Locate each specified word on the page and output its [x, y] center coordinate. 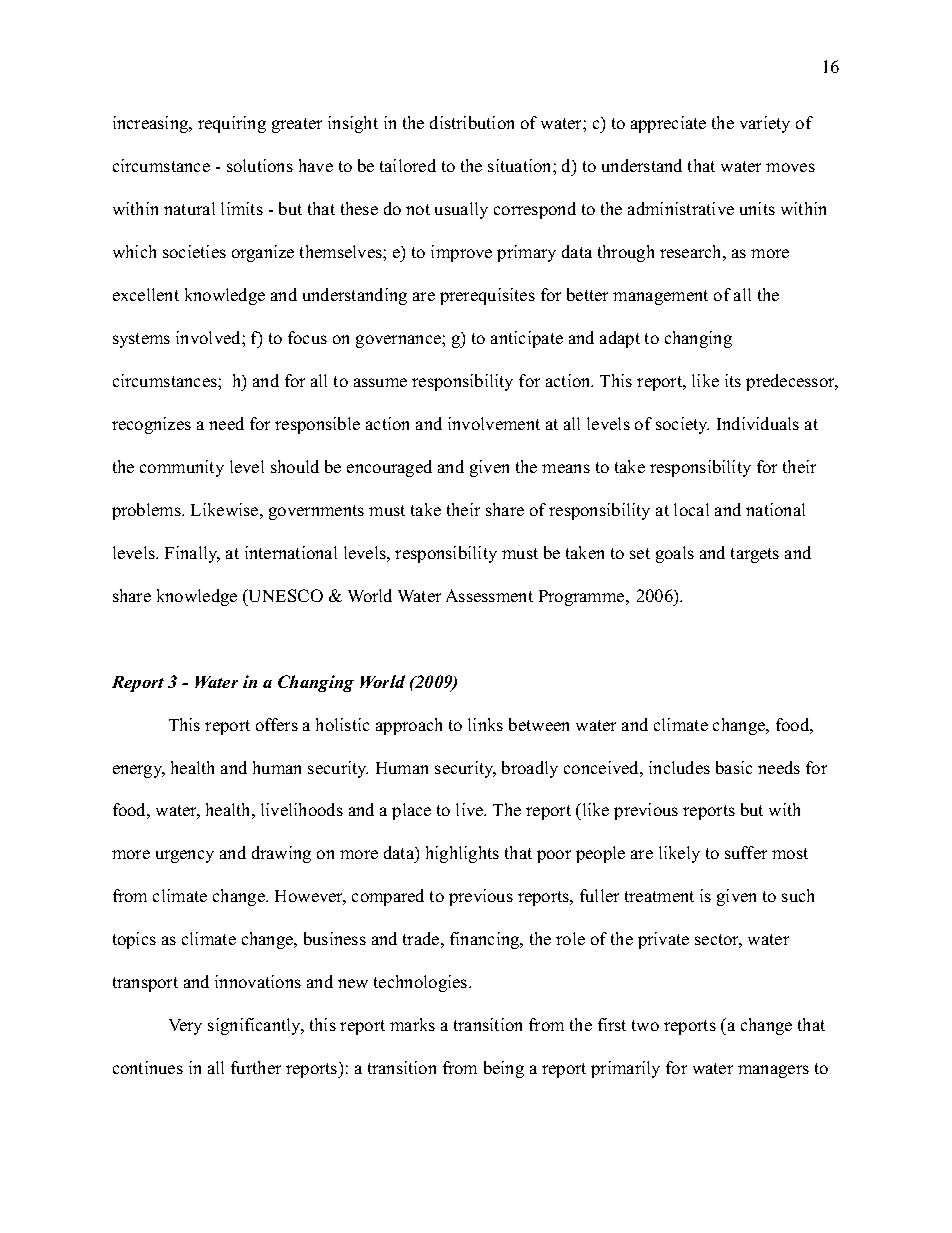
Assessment [489, 595]
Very [185, 1027]
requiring [232, 124]
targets [755, 555]
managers [773, 1071]
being [504, 1069]
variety [765, 124]
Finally [192, 554]
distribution [472, 122]
